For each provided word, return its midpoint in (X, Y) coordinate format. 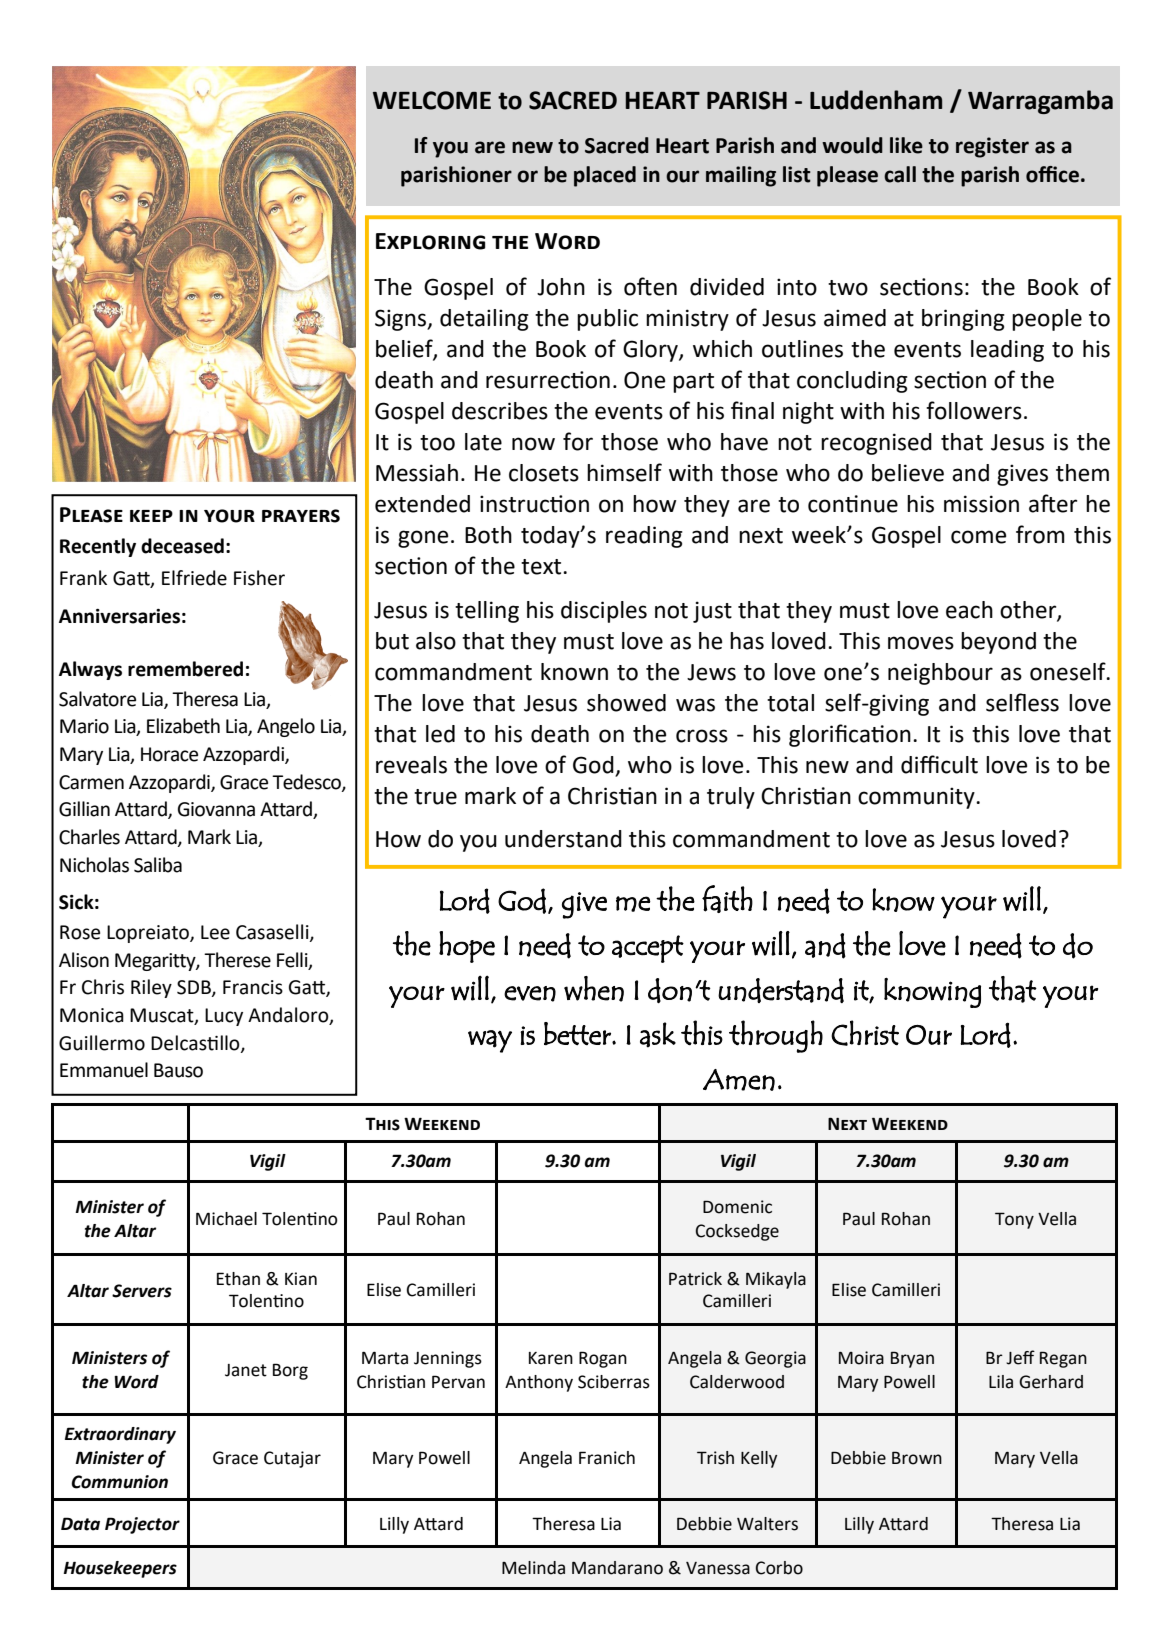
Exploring (430, 241)
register (992, 147)
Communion (119, 1482)
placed (605, 176)
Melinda (533, 1568)
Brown (917, 1458)
